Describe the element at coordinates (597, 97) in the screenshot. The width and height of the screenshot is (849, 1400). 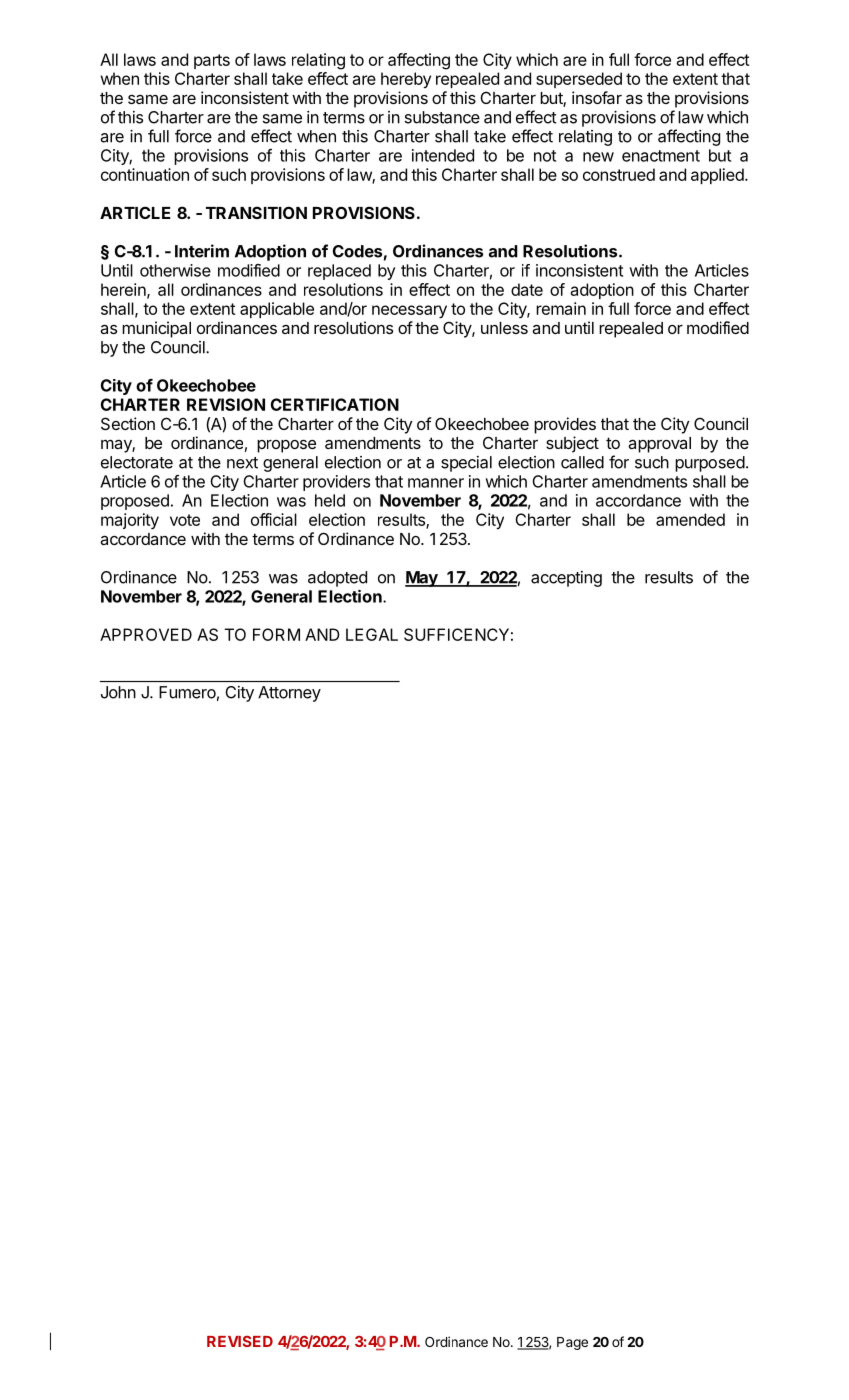
I see `insofar` at that location.
